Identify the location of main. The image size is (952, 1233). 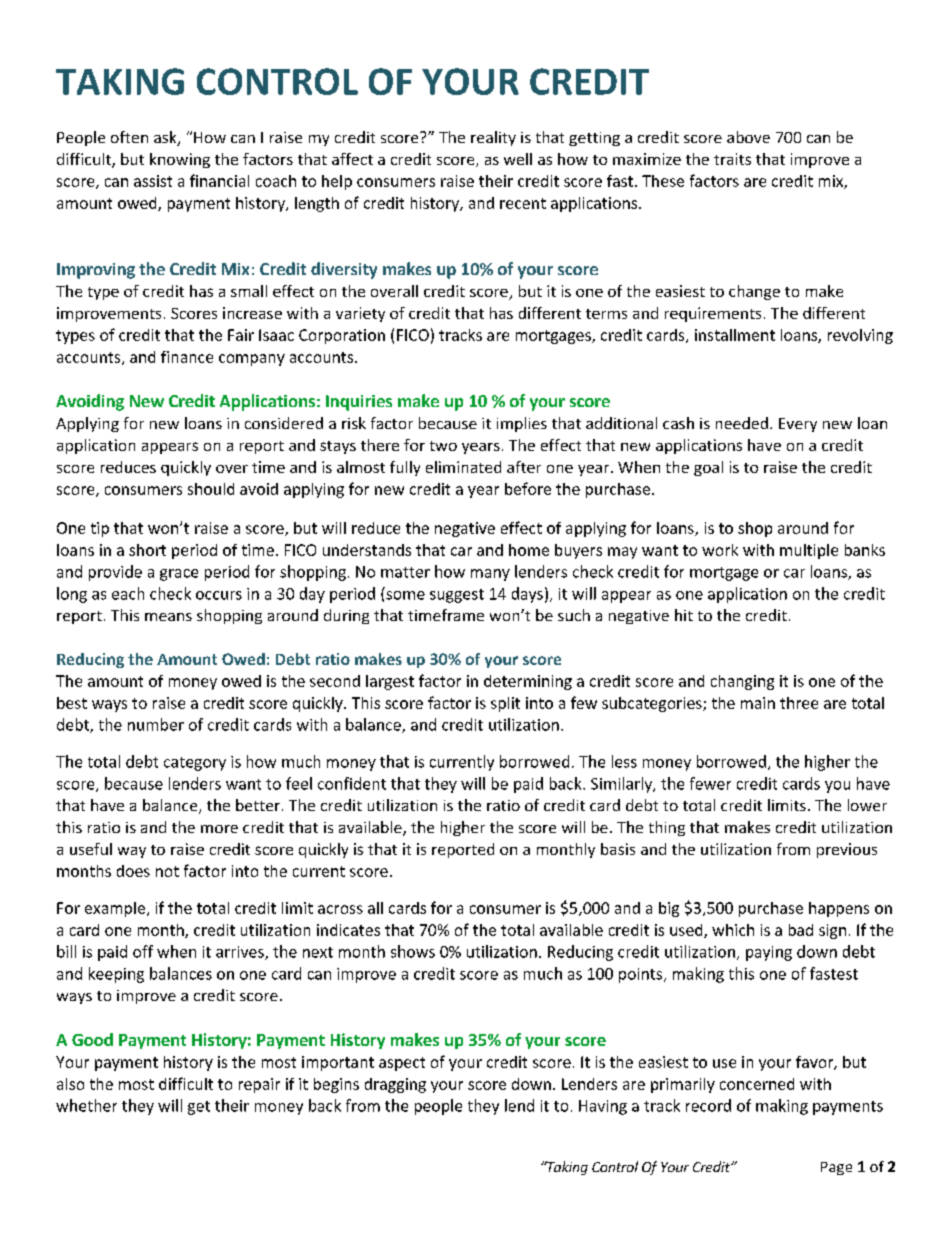
(758, 703).
